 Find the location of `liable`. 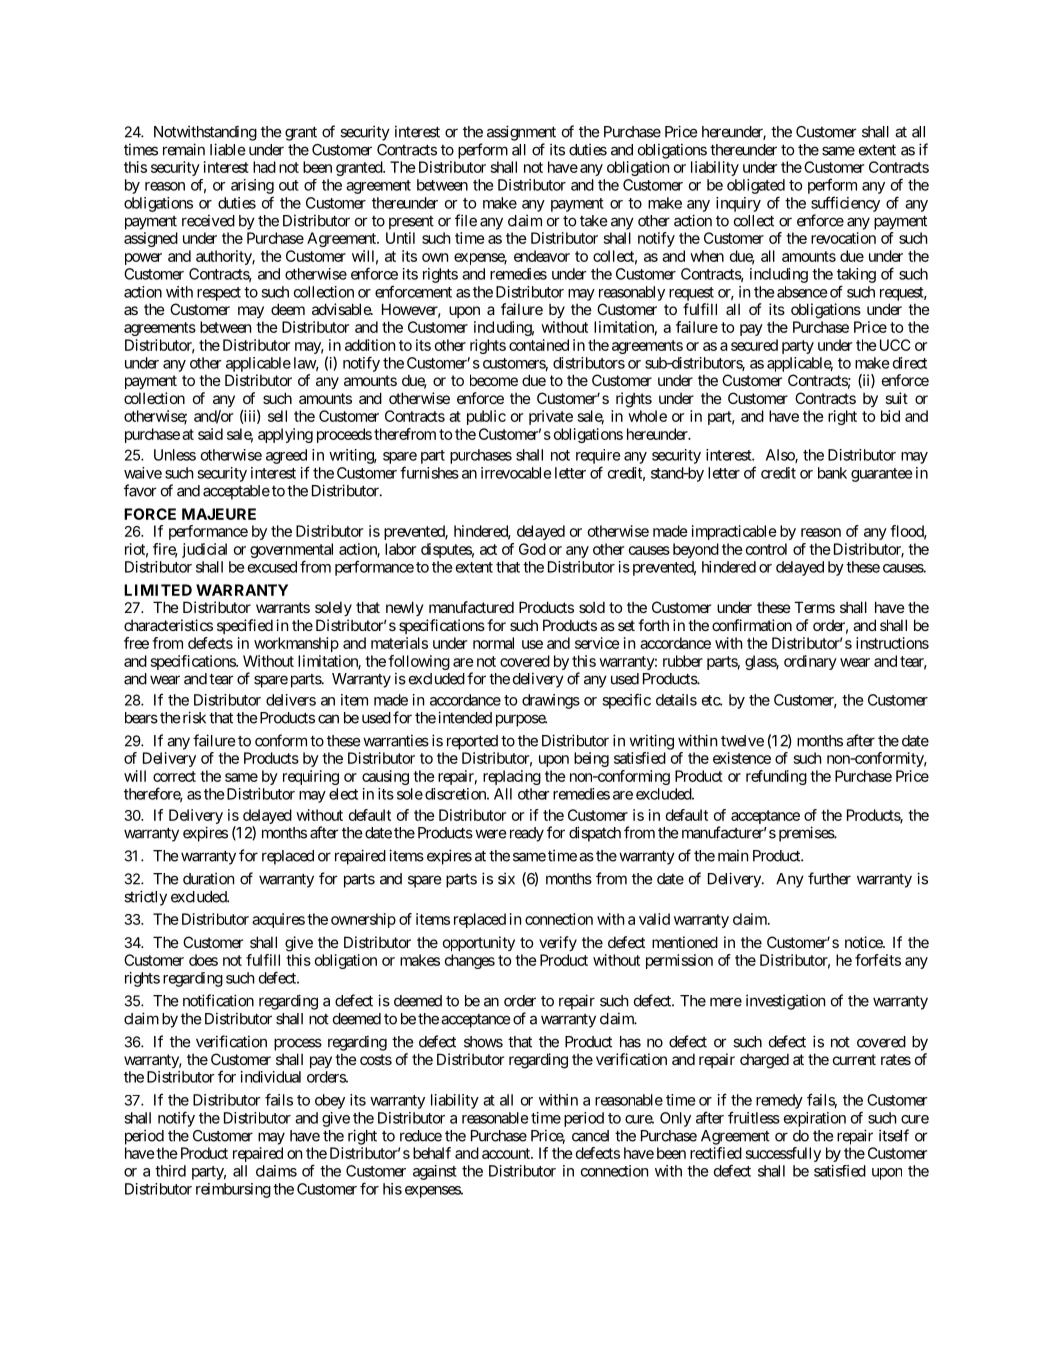

liable is located at coordinates (227, 149).
